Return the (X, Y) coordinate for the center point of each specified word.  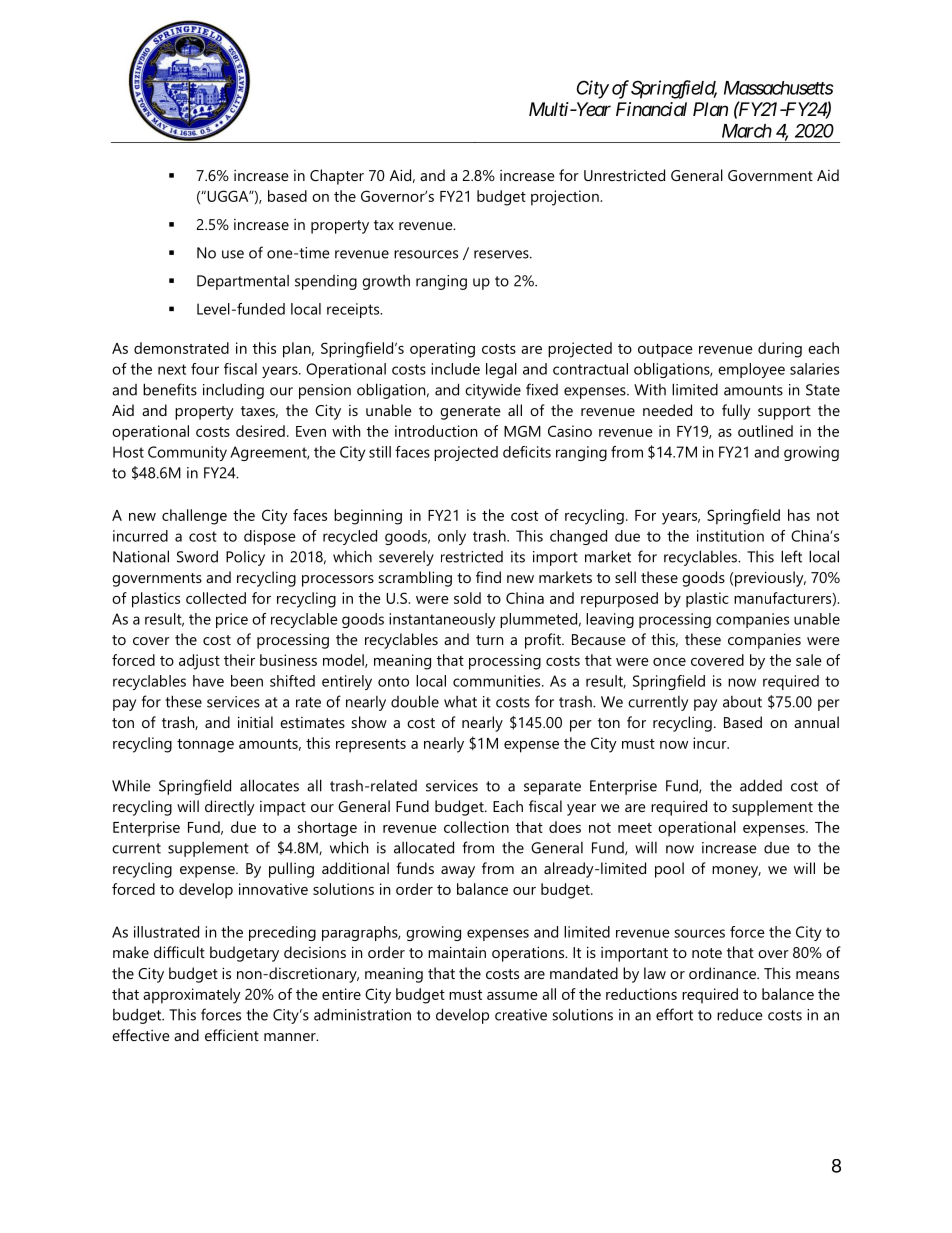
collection (476, 827)
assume (512, 996)
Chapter (337, 177)
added (761, 785)
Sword (197, 556)
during (780, 350)
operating (442, 350)
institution (730, 536)
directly (230, 808)
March (747, 131)
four (205, 369)
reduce (739, 1015)
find (488, 577)
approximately (192, 996)
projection (566, 198)
